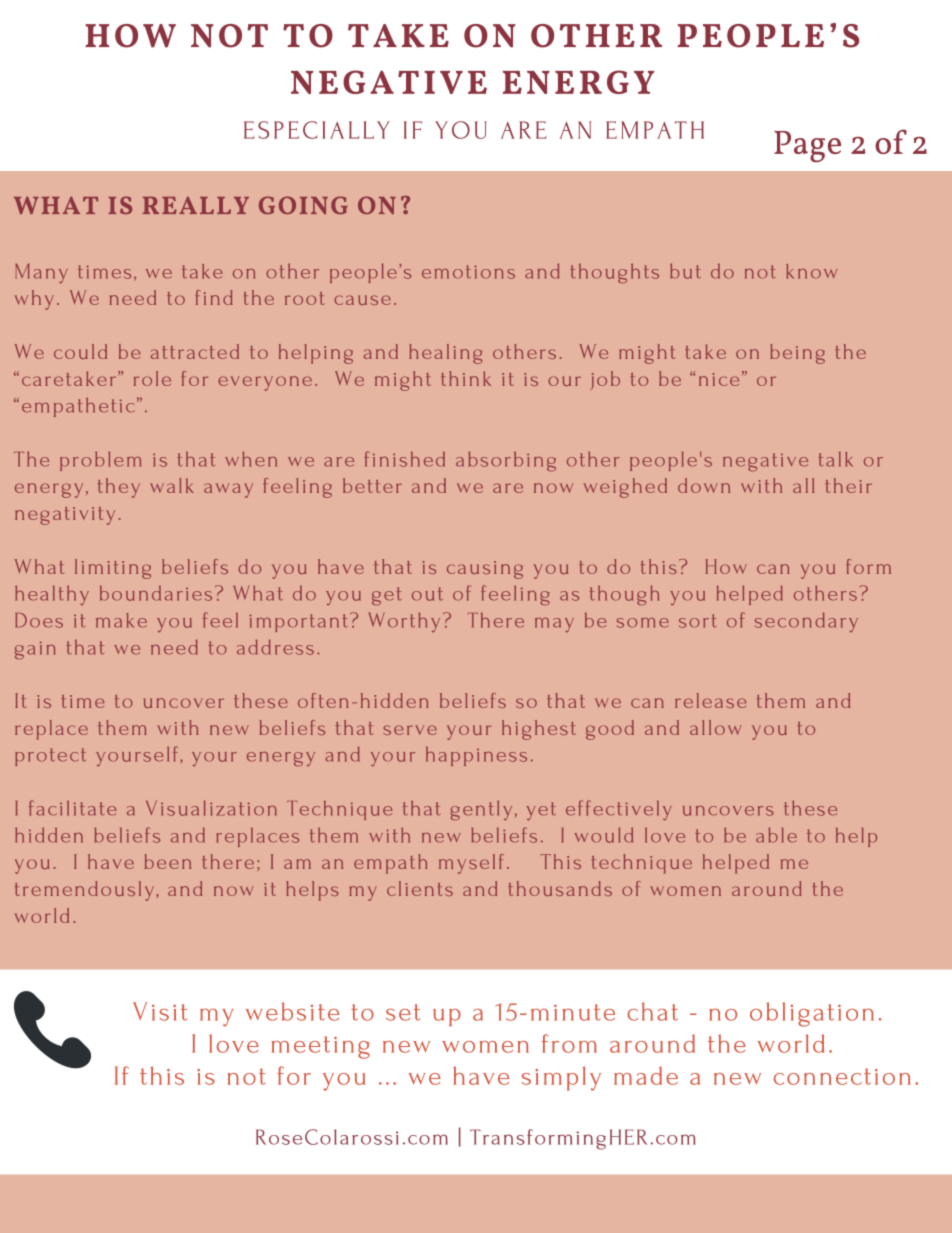 Image resolution: width=952 pixels, height=1233 pixels. What do you see at coordinates (317, 130) in the screenshot?
I see `ESPECIALLY` at bounding box center [317, 130].
